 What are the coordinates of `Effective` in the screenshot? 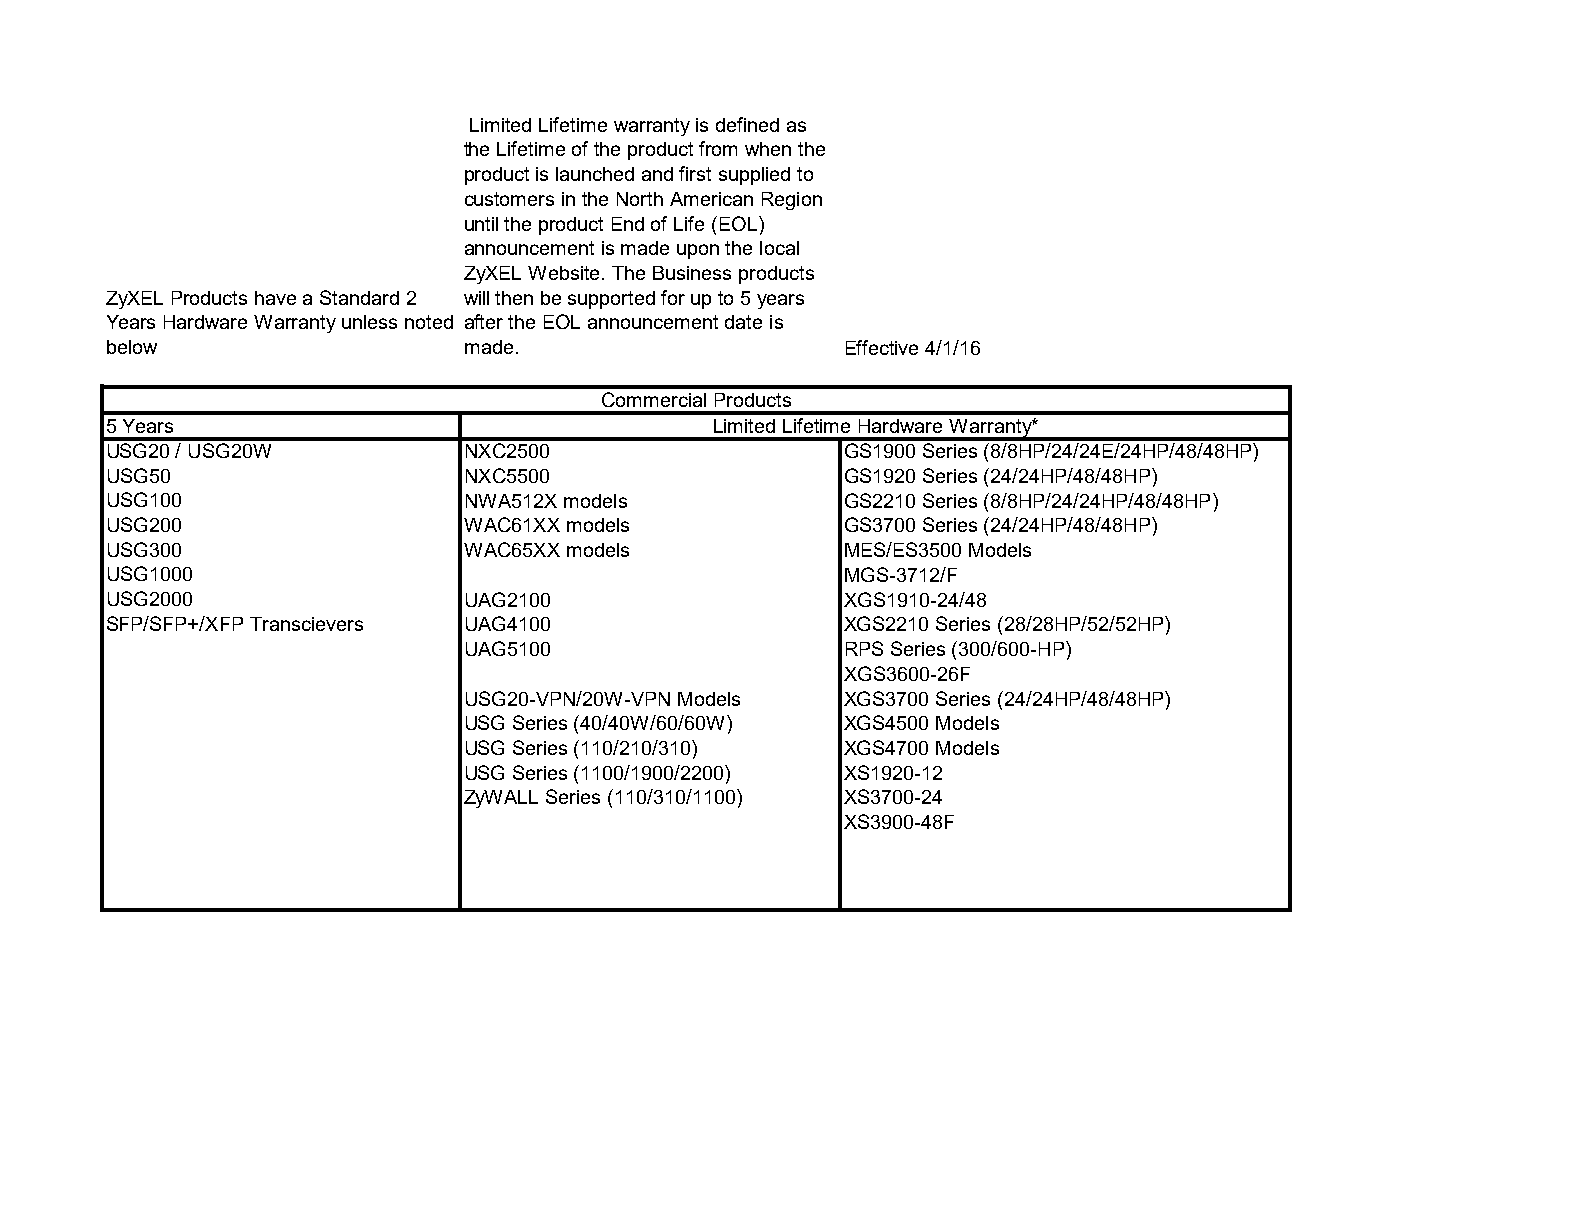 It's located at (882, 347).
